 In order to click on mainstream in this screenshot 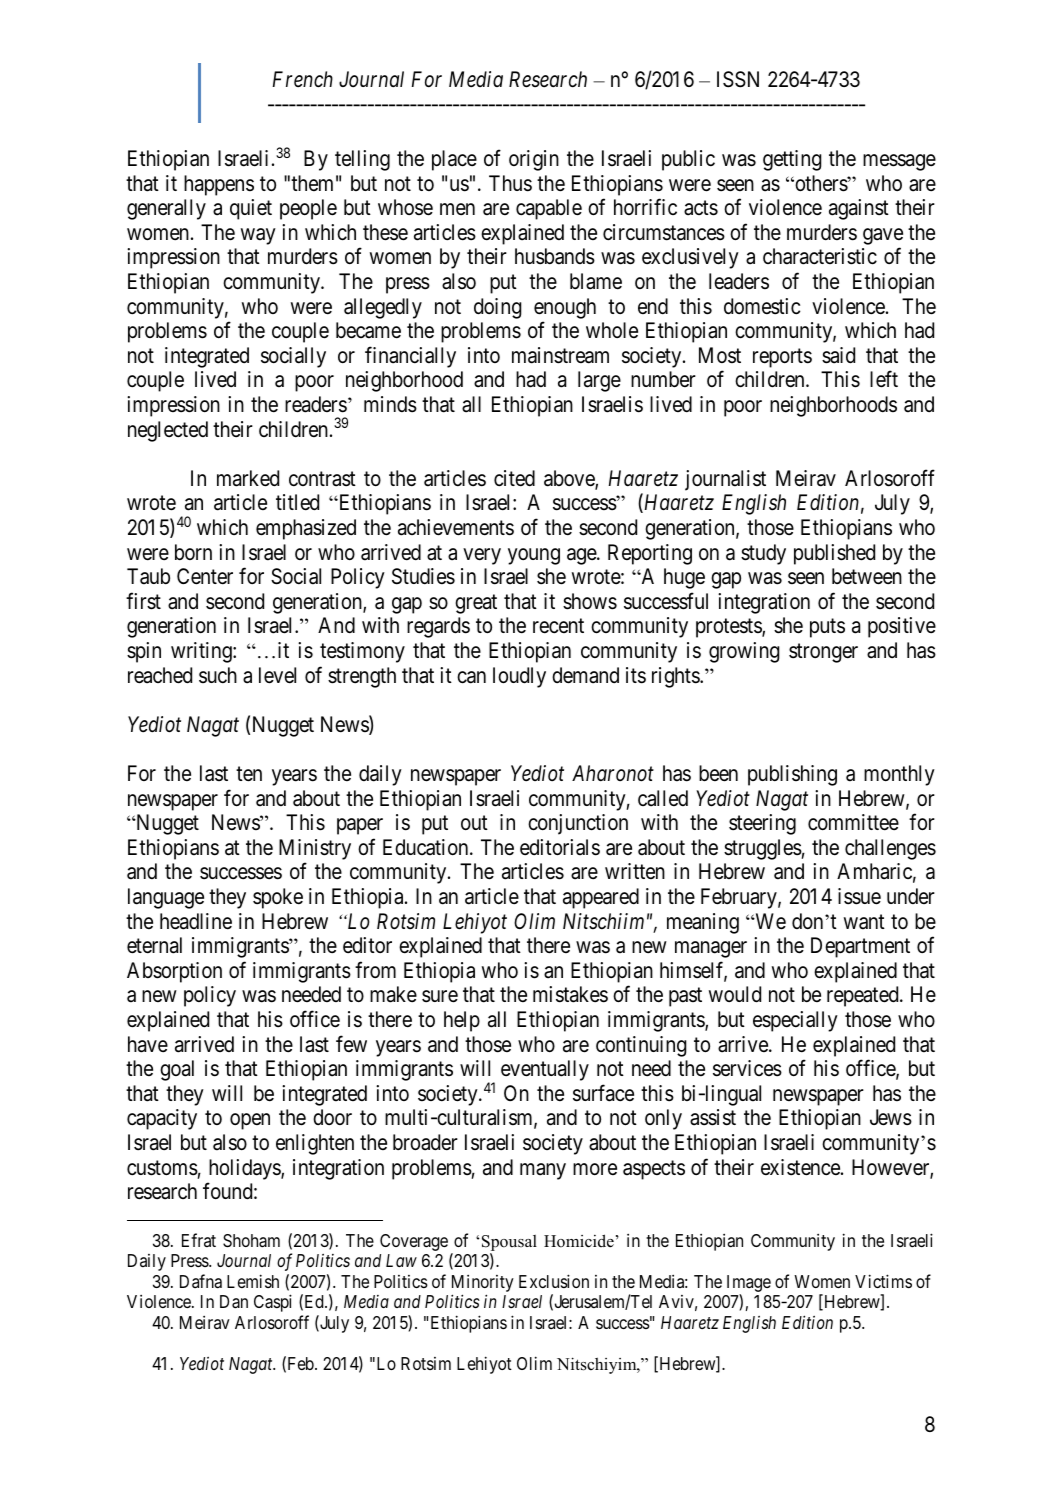, I will do `click(560, 355)`.
